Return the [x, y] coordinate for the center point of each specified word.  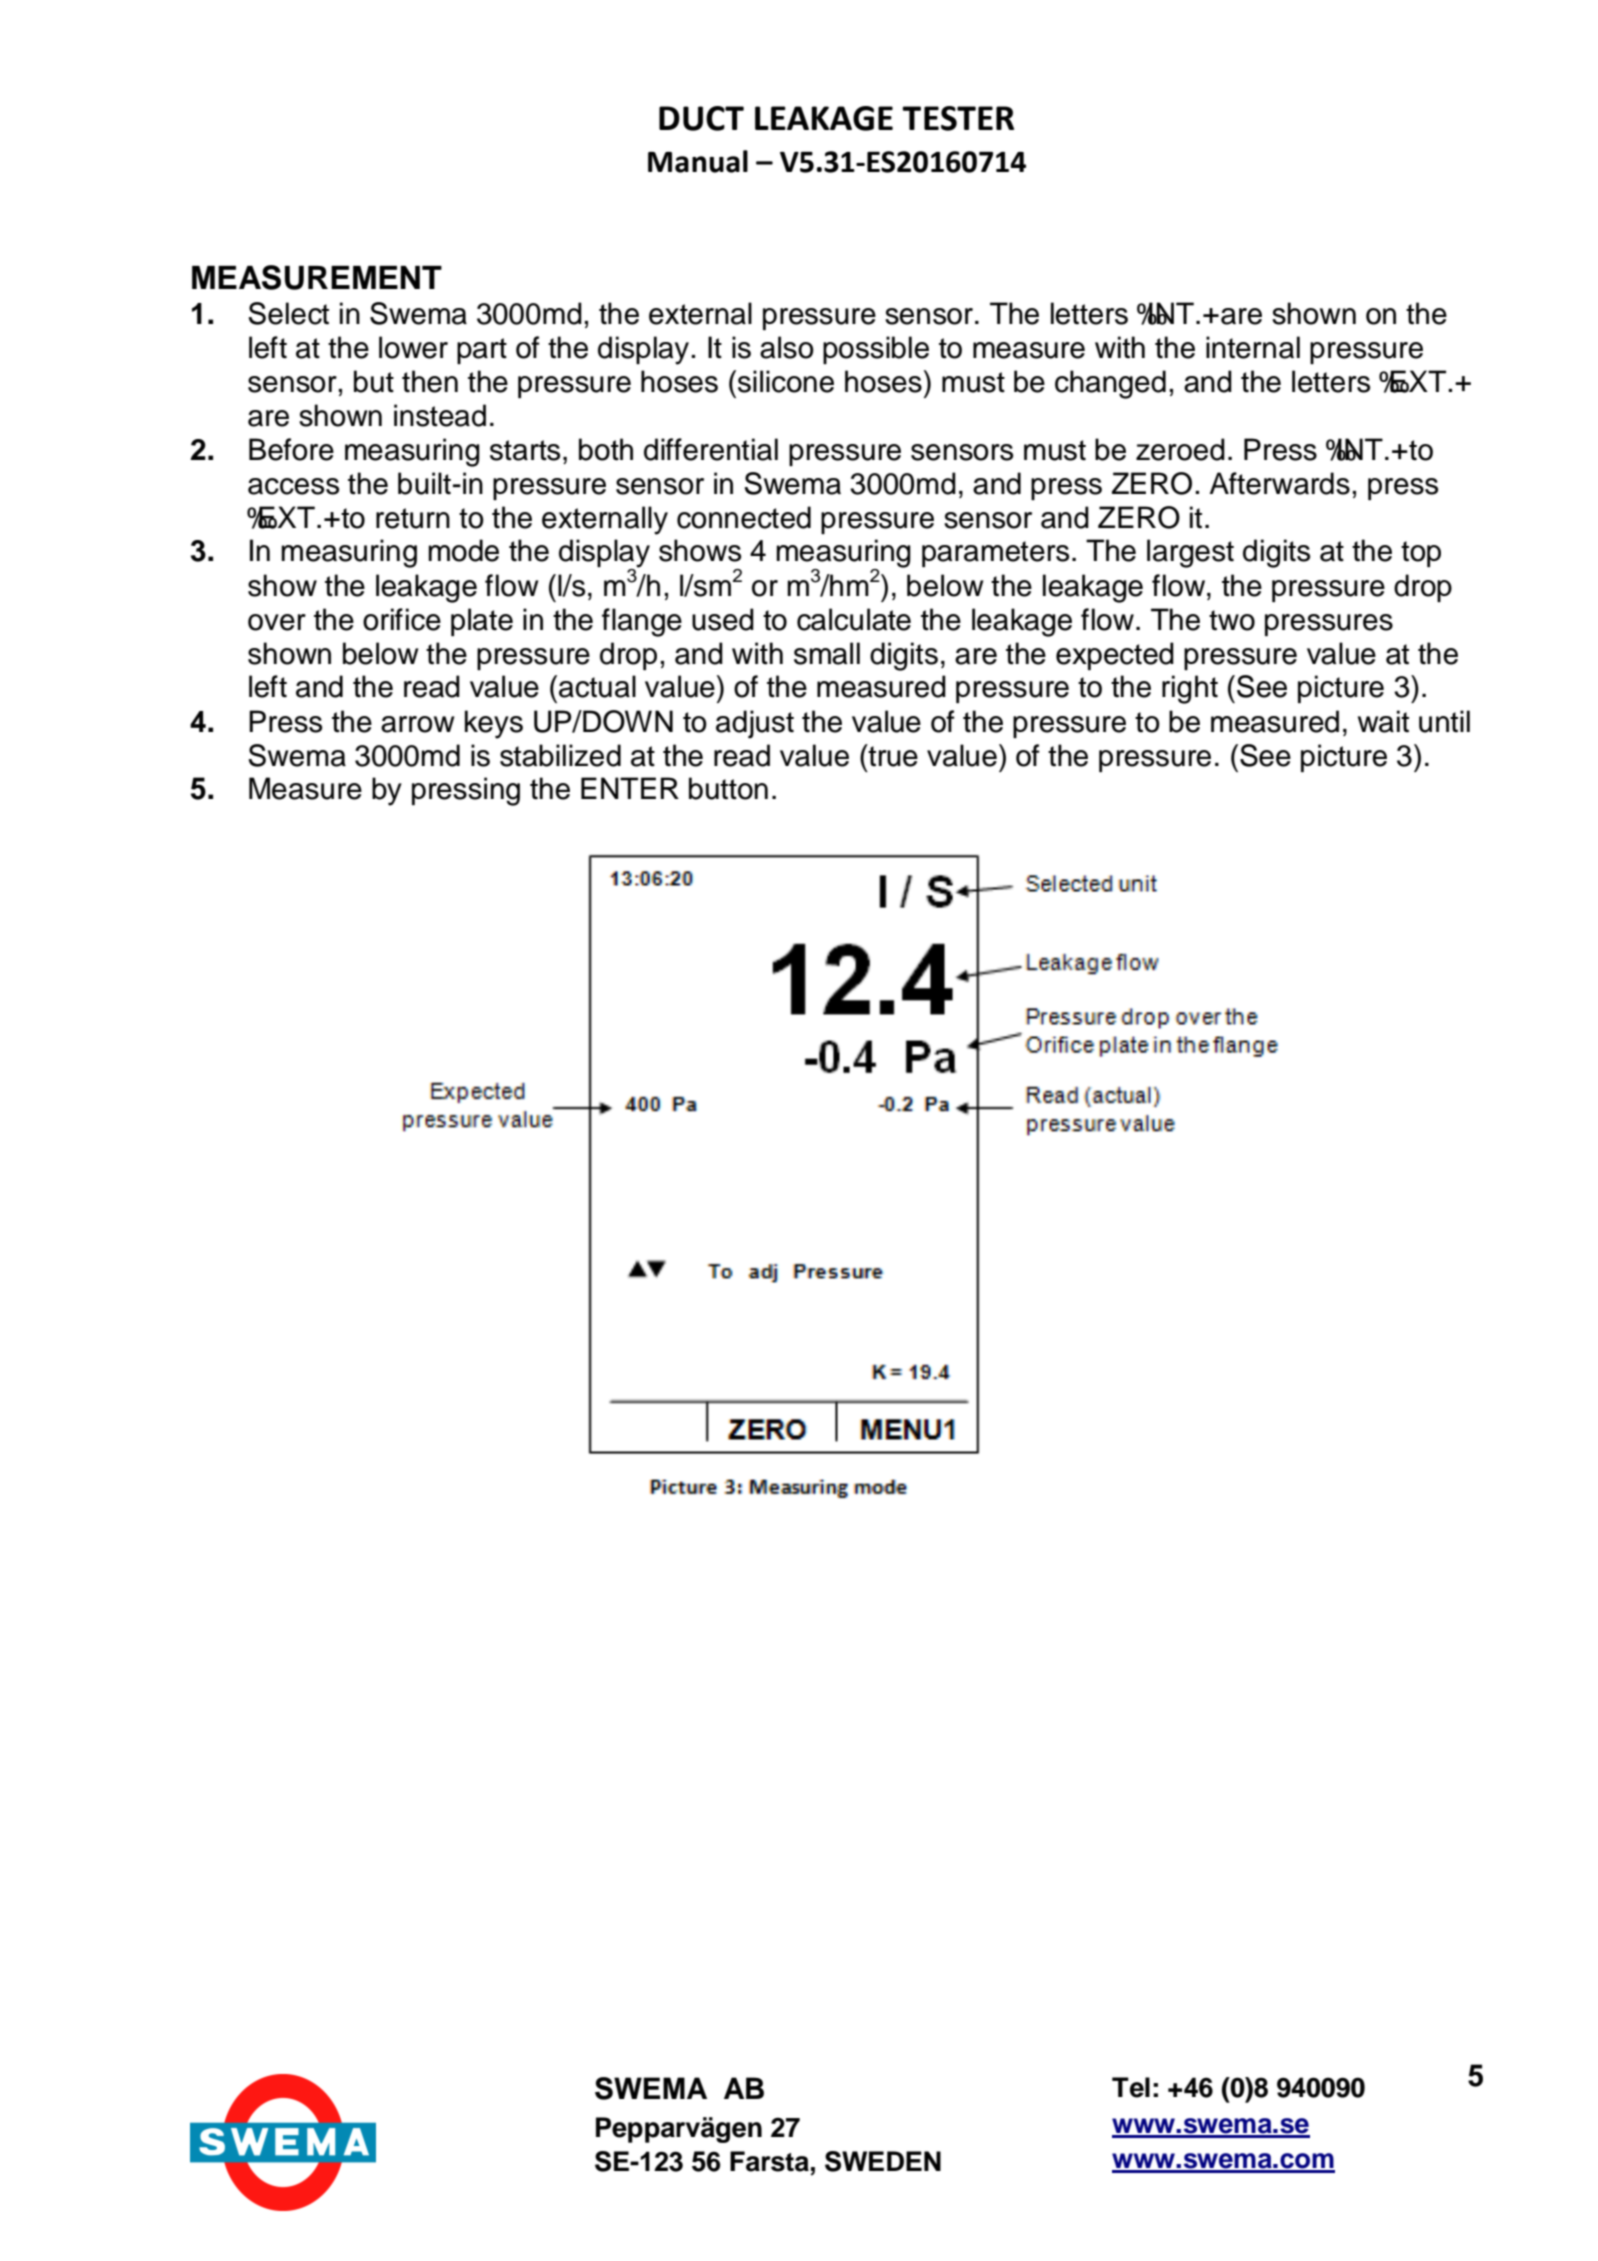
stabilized [560, 755]
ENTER [630, 788]
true [892, 755]
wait [1383, 721]
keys [494, 724]
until [1444, 721]
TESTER [958, 118]
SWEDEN [883, 2161]
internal [1253, 347]
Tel [1131, 2087]
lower [413, 347]
